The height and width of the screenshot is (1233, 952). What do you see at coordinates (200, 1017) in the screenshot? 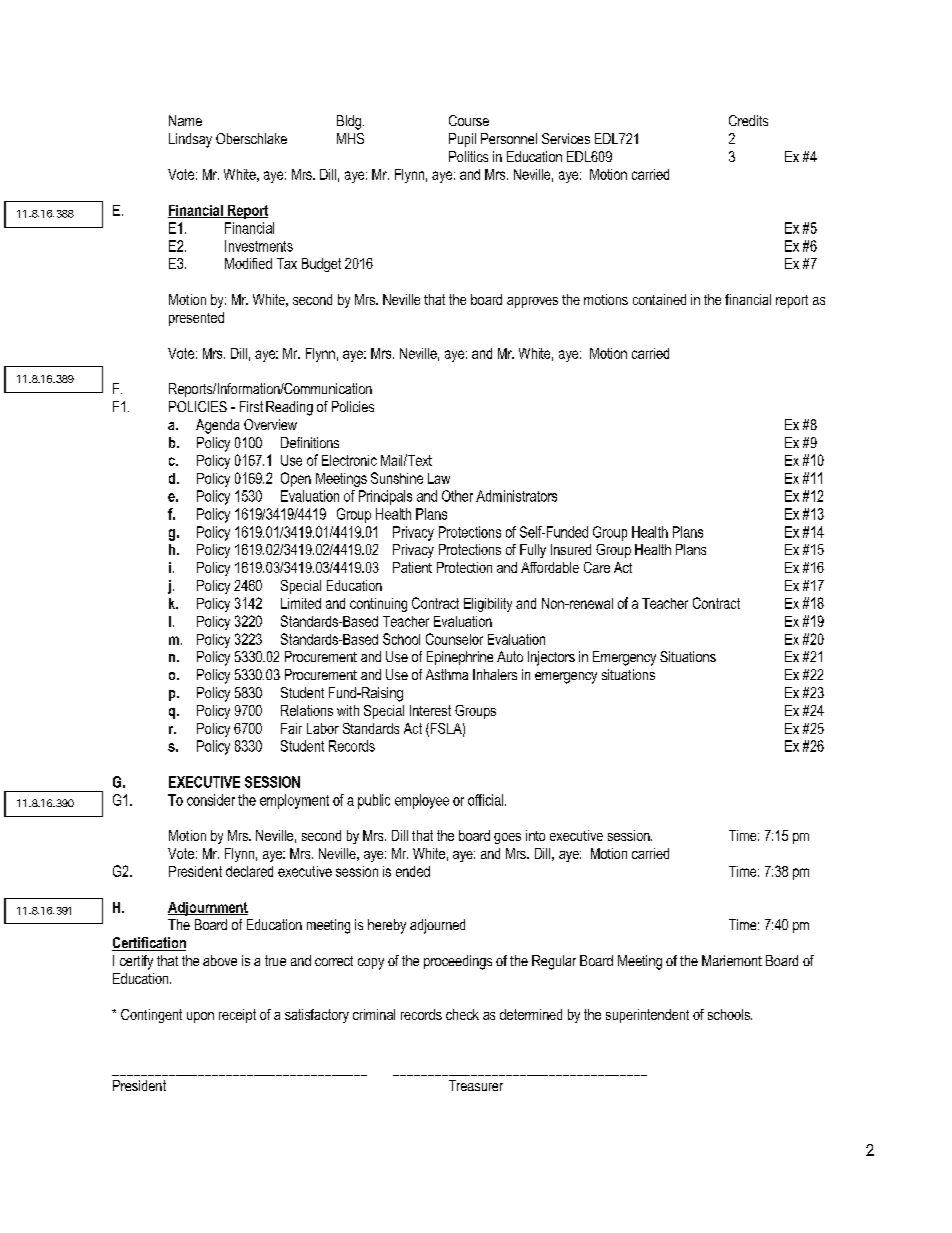
I see `upon` at bounding box center [200, 1017].
